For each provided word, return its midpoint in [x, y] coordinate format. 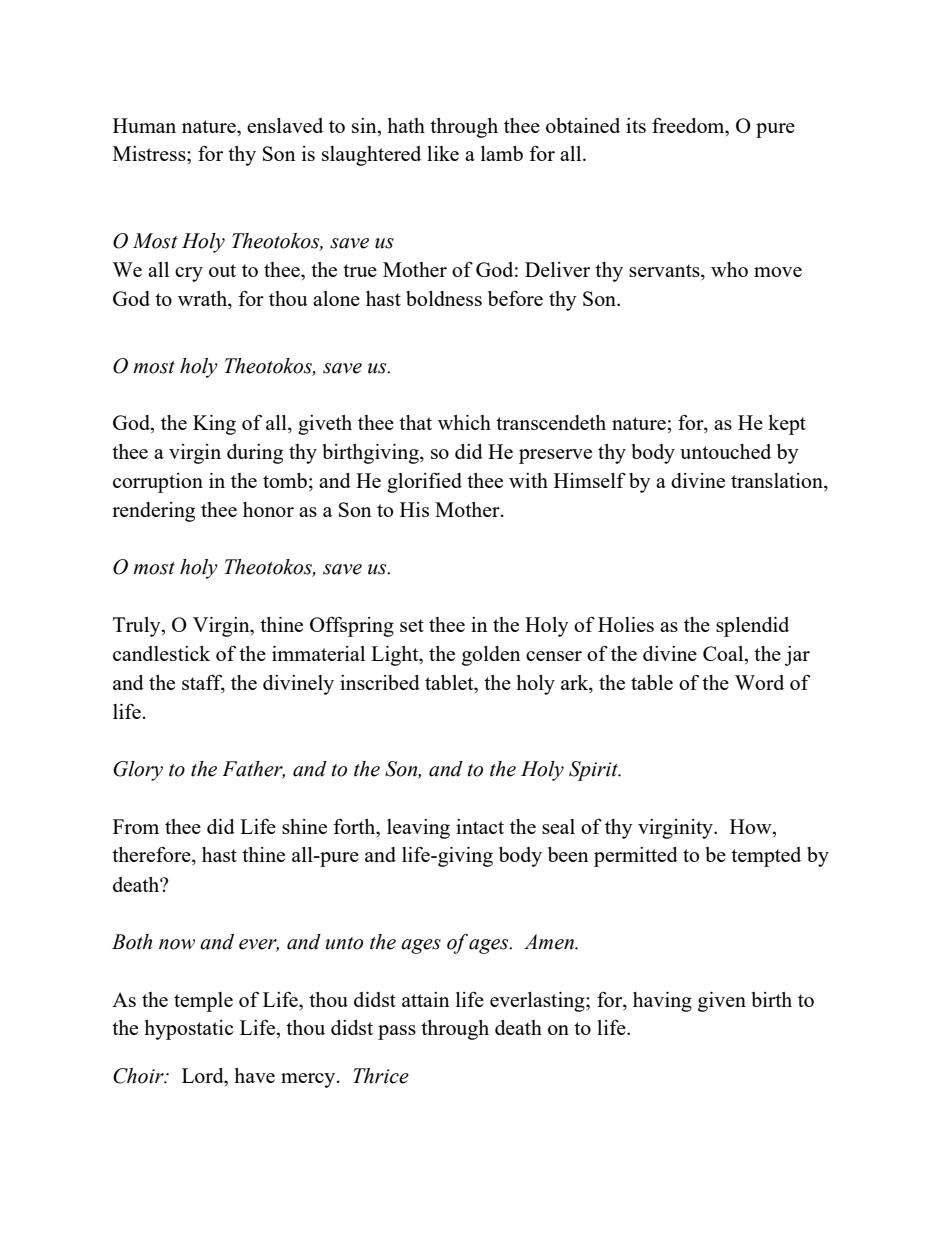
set [412, 625]
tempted [766, 857]
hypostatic [189, 1030]
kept [787, 425]
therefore [152, 855]
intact [480, 826]
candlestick [161, 653]
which [464, 422]
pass [397, 1032]
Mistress [150, 153]
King [214, 425]
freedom [689, 125]
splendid [752, 627]
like [443, 153]
